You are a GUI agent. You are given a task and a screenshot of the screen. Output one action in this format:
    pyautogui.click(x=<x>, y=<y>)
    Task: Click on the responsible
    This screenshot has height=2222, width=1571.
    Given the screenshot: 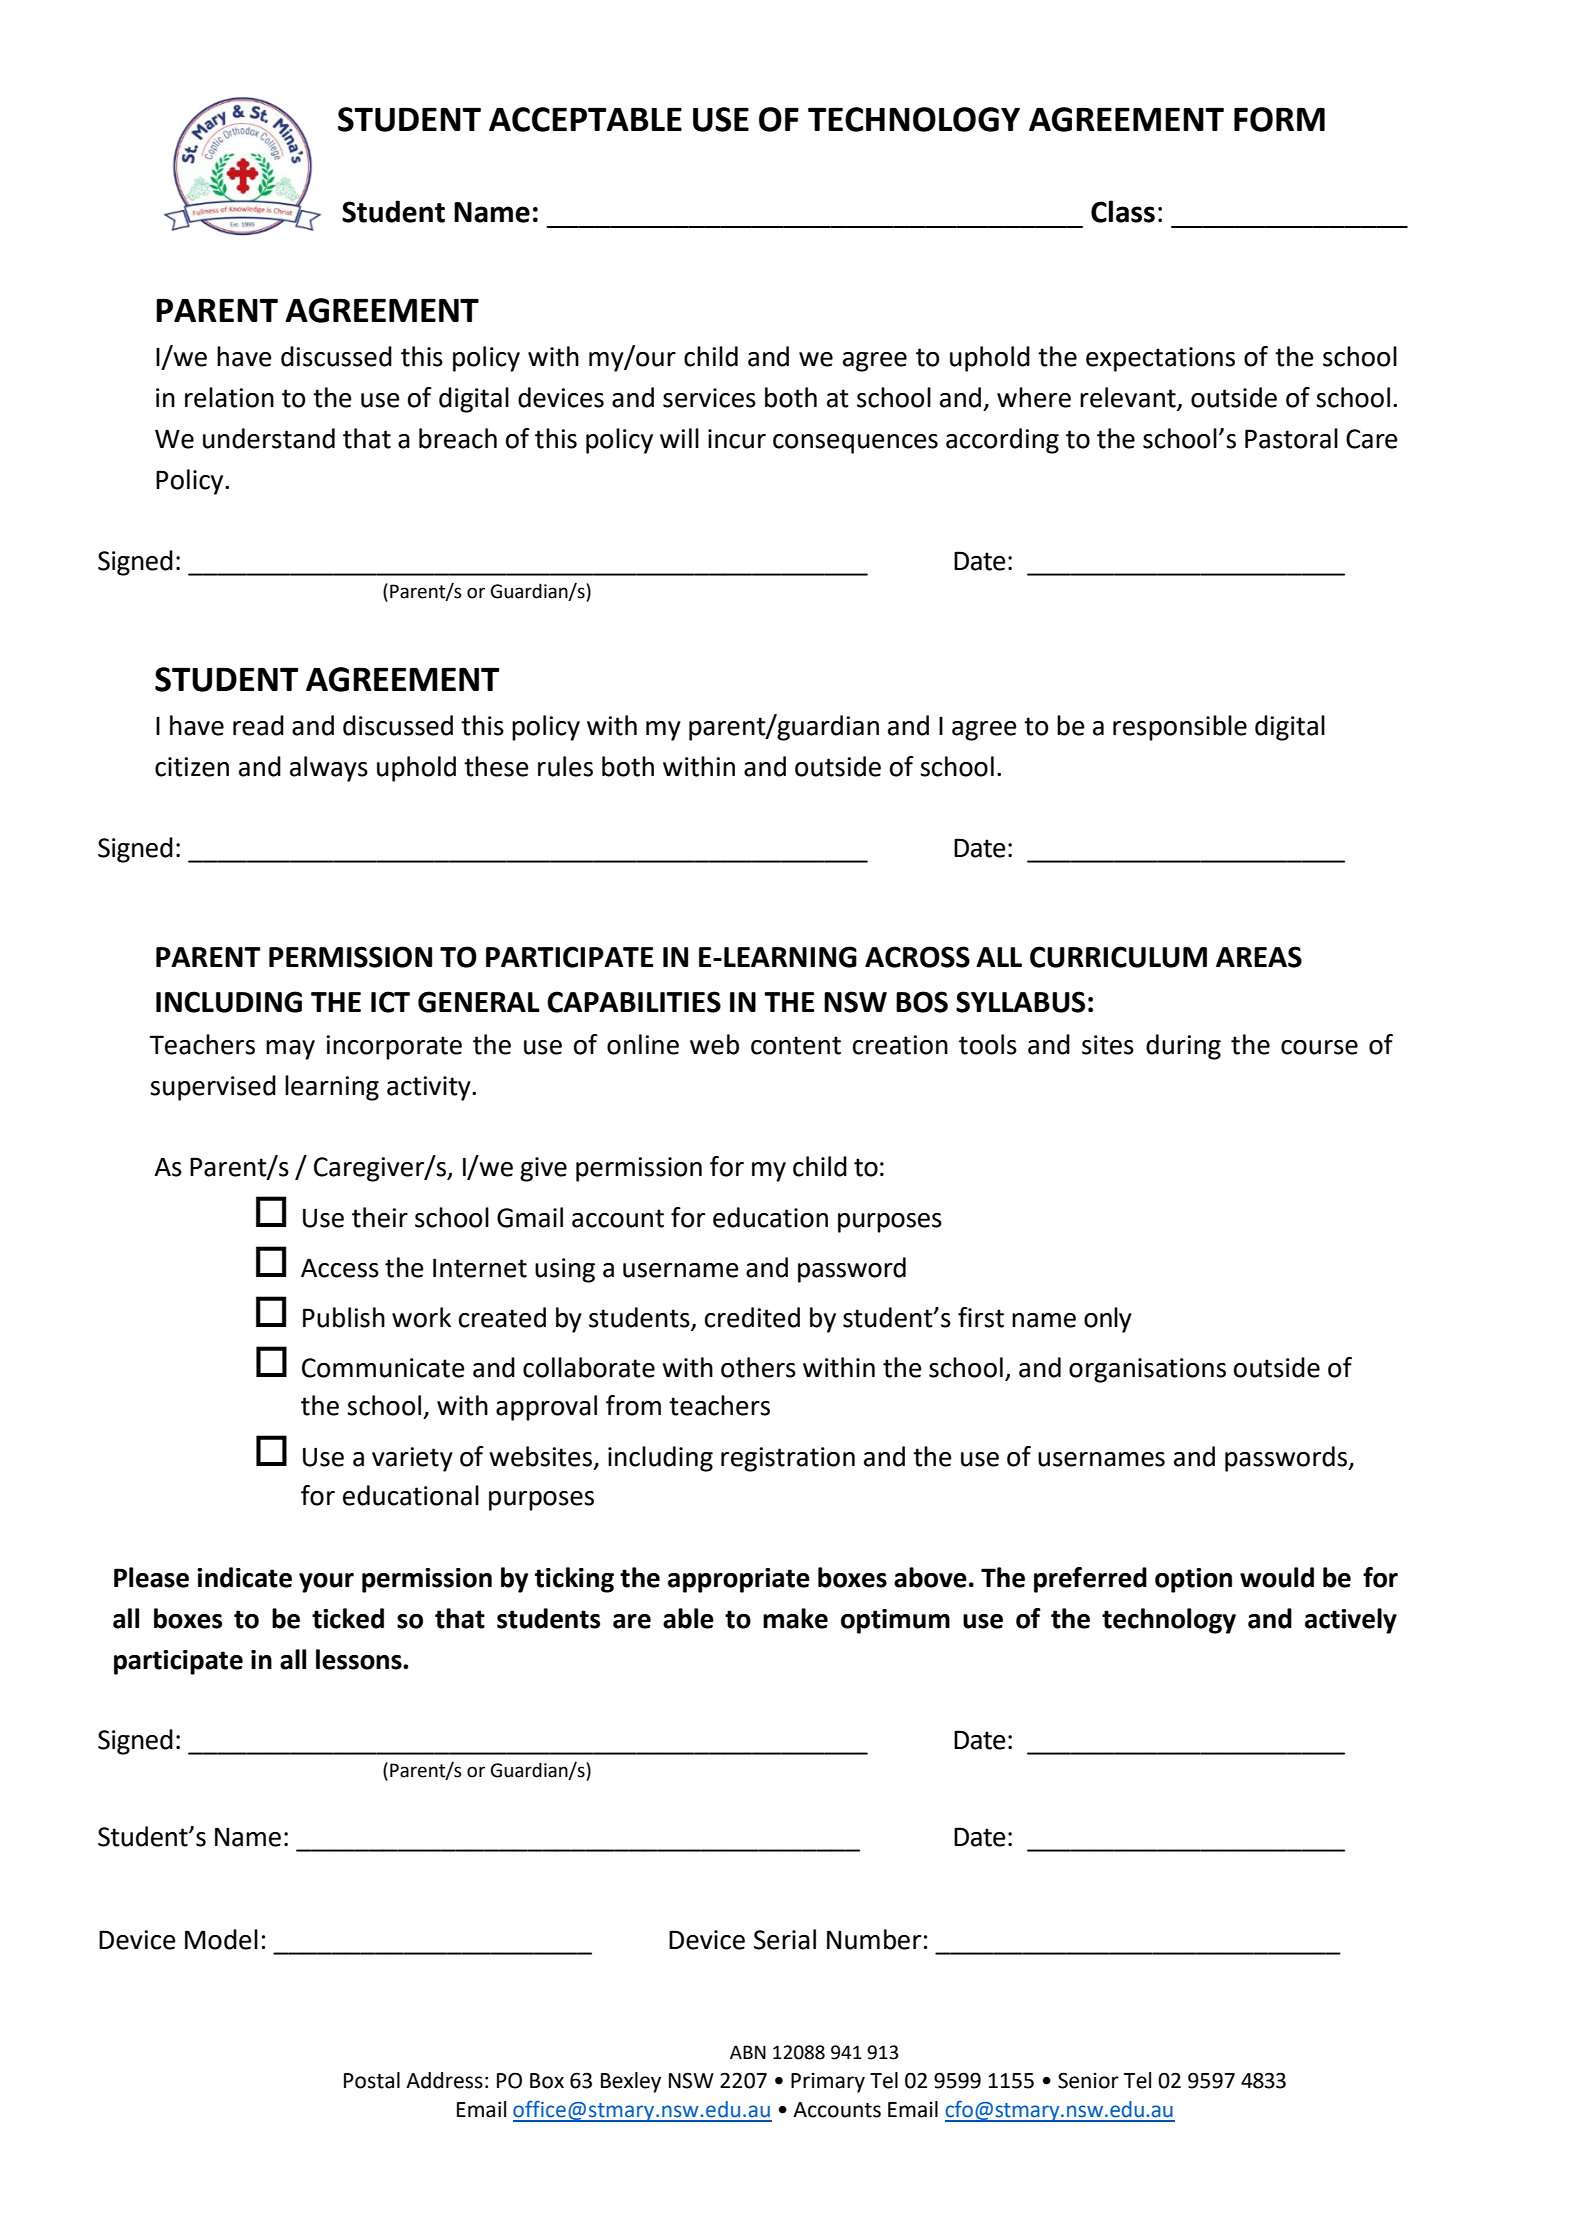 What is the action you would take?
    pyautogui.click(x=1180, y=728)
